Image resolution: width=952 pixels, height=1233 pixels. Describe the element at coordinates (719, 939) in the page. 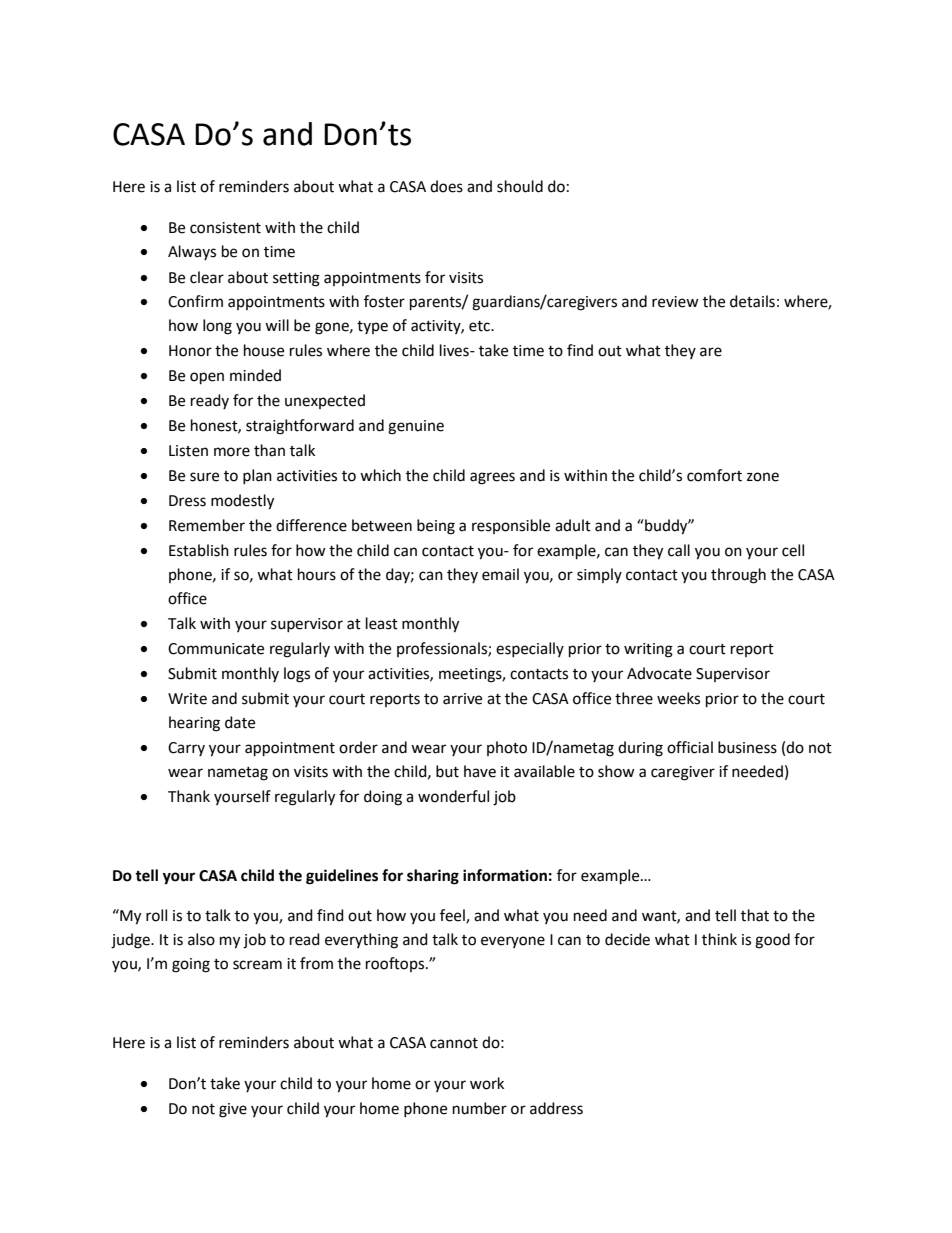

I see `think` at that location.
